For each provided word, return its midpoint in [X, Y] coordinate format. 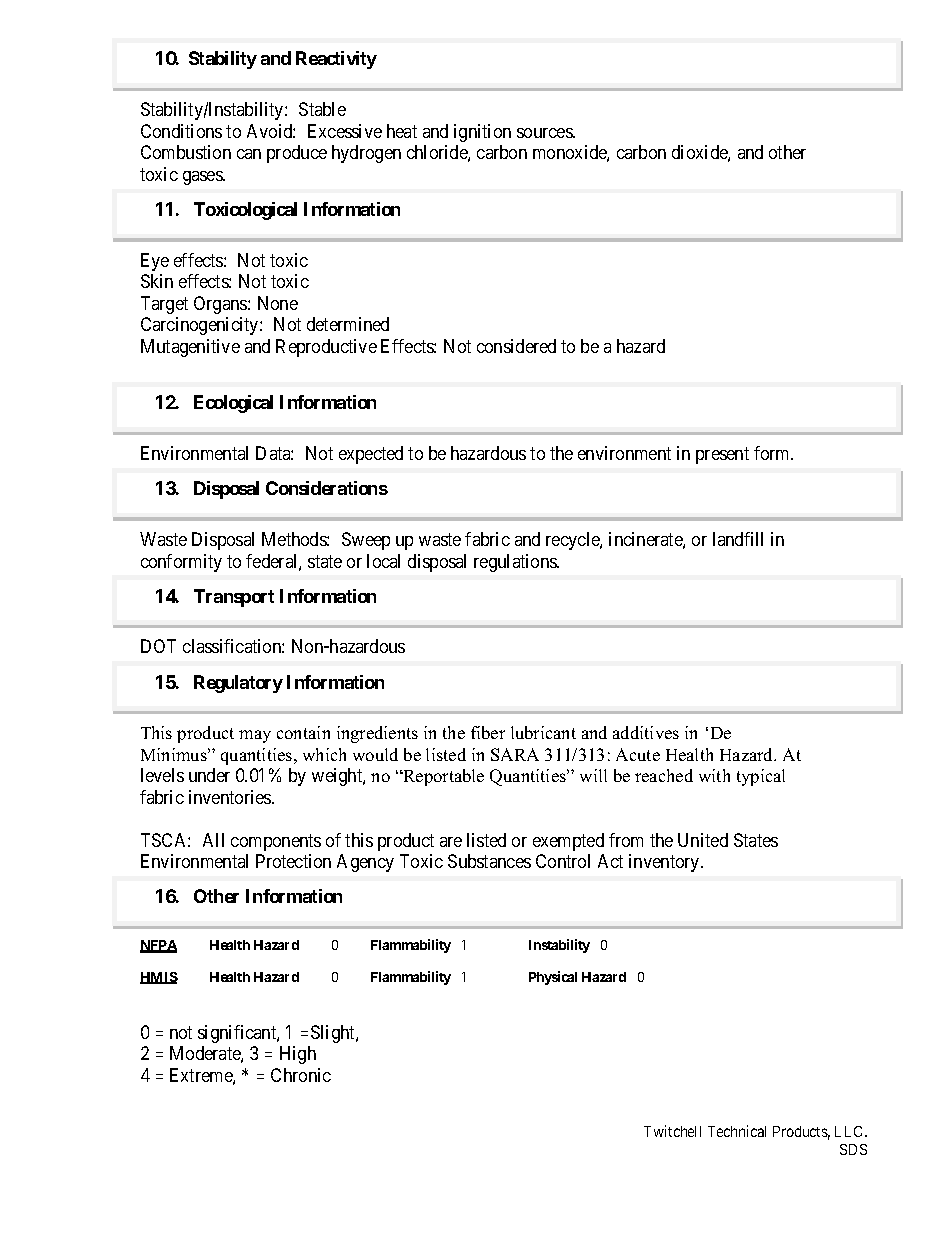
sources [545, 133]
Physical [553, 978]
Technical [737, 1131]
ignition [482, 133]
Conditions [181, 131]
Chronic [301, 1075]
